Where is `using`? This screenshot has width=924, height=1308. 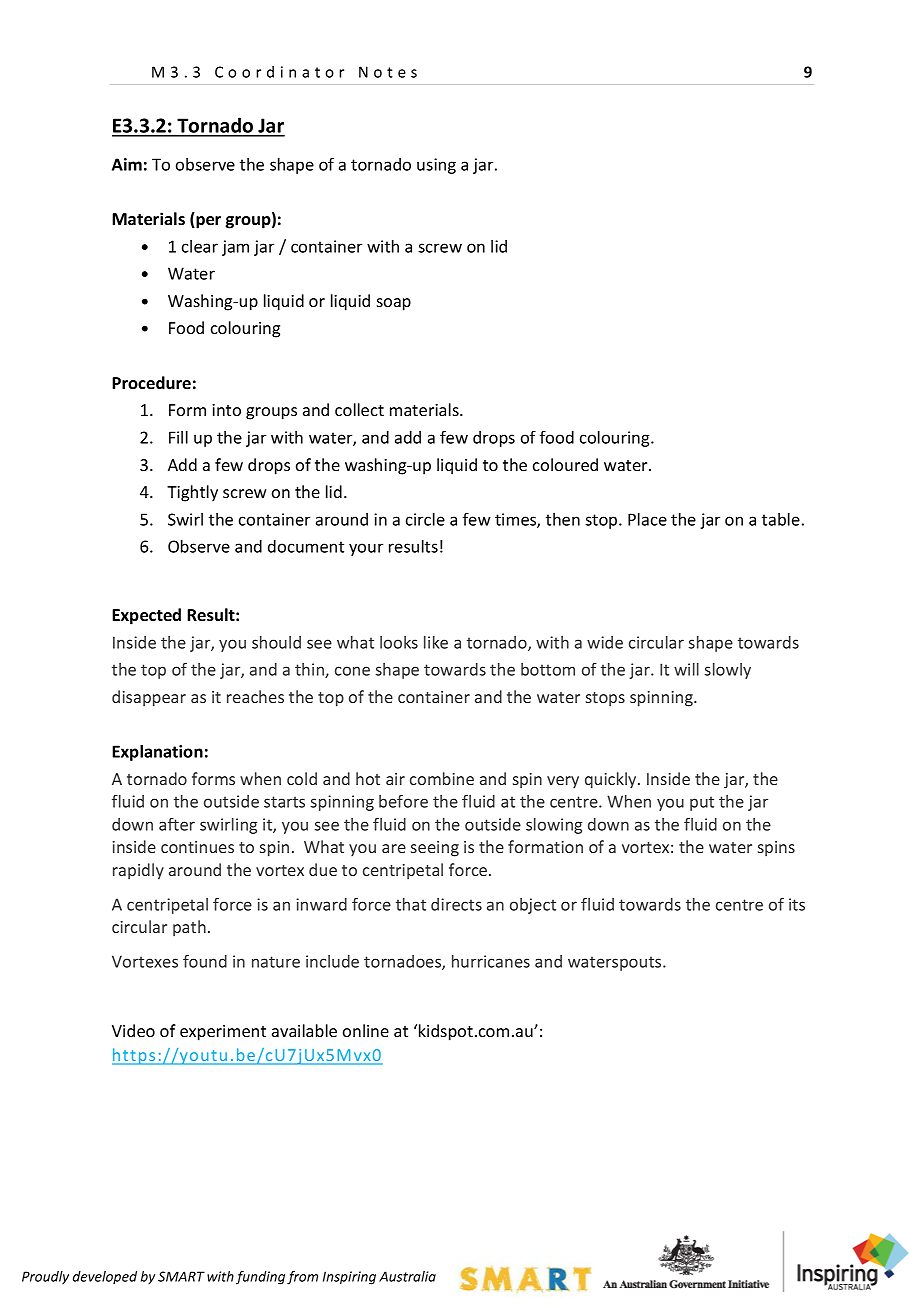
using is located at coordinates (436, 166).
